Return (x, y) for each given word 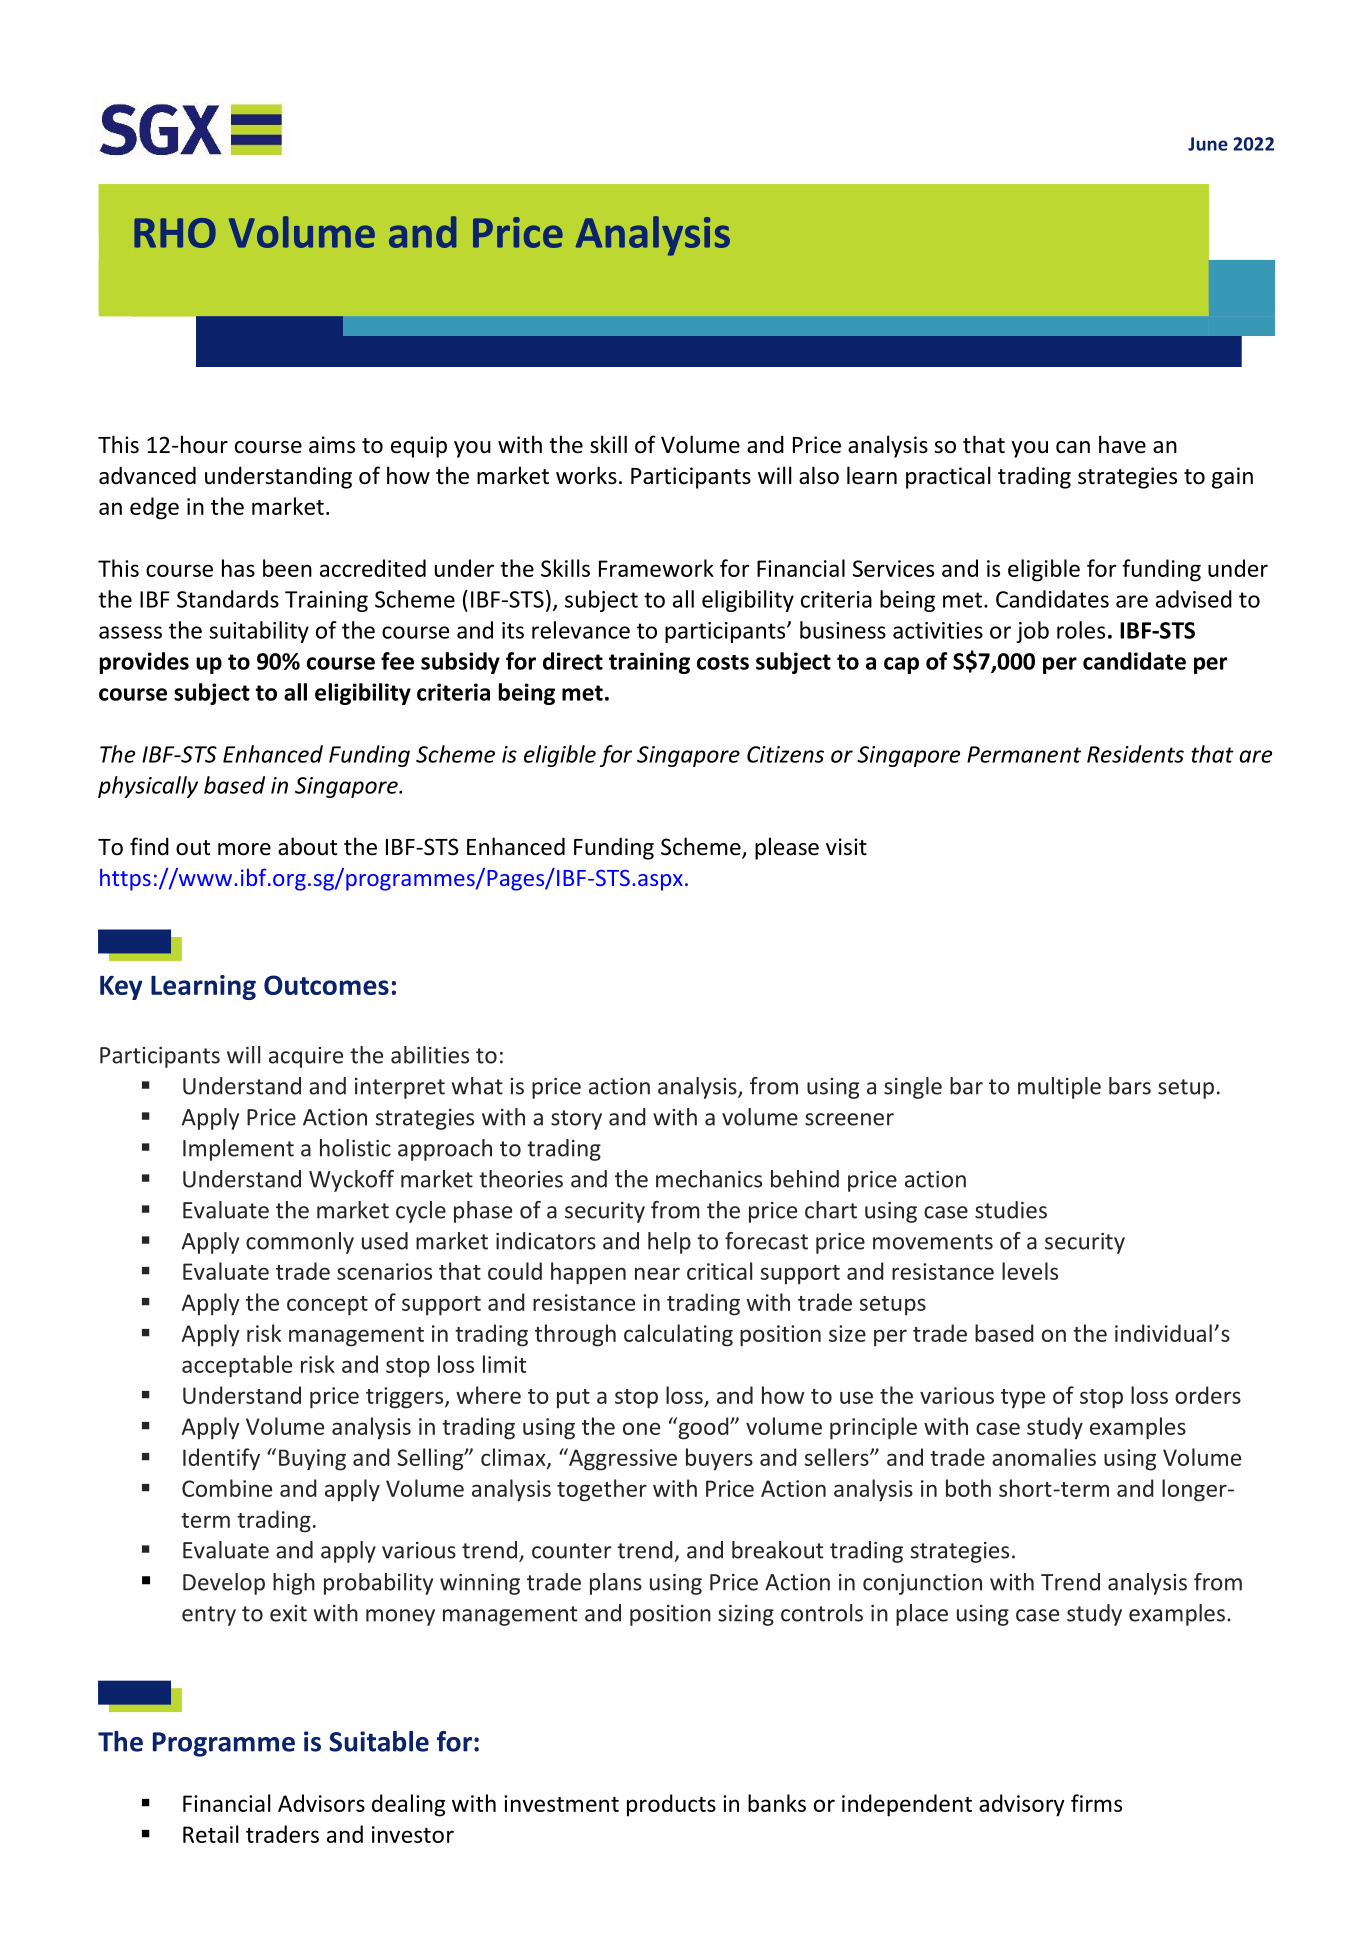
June (1208, 144)
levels (1030, 1271)
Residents (1135, 754)
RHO (175, 233)
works (586, 475)
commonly (300, 1243)
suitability (259, 632)
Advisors (321, 1803)
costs (723, 662)
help (669, 1243)
